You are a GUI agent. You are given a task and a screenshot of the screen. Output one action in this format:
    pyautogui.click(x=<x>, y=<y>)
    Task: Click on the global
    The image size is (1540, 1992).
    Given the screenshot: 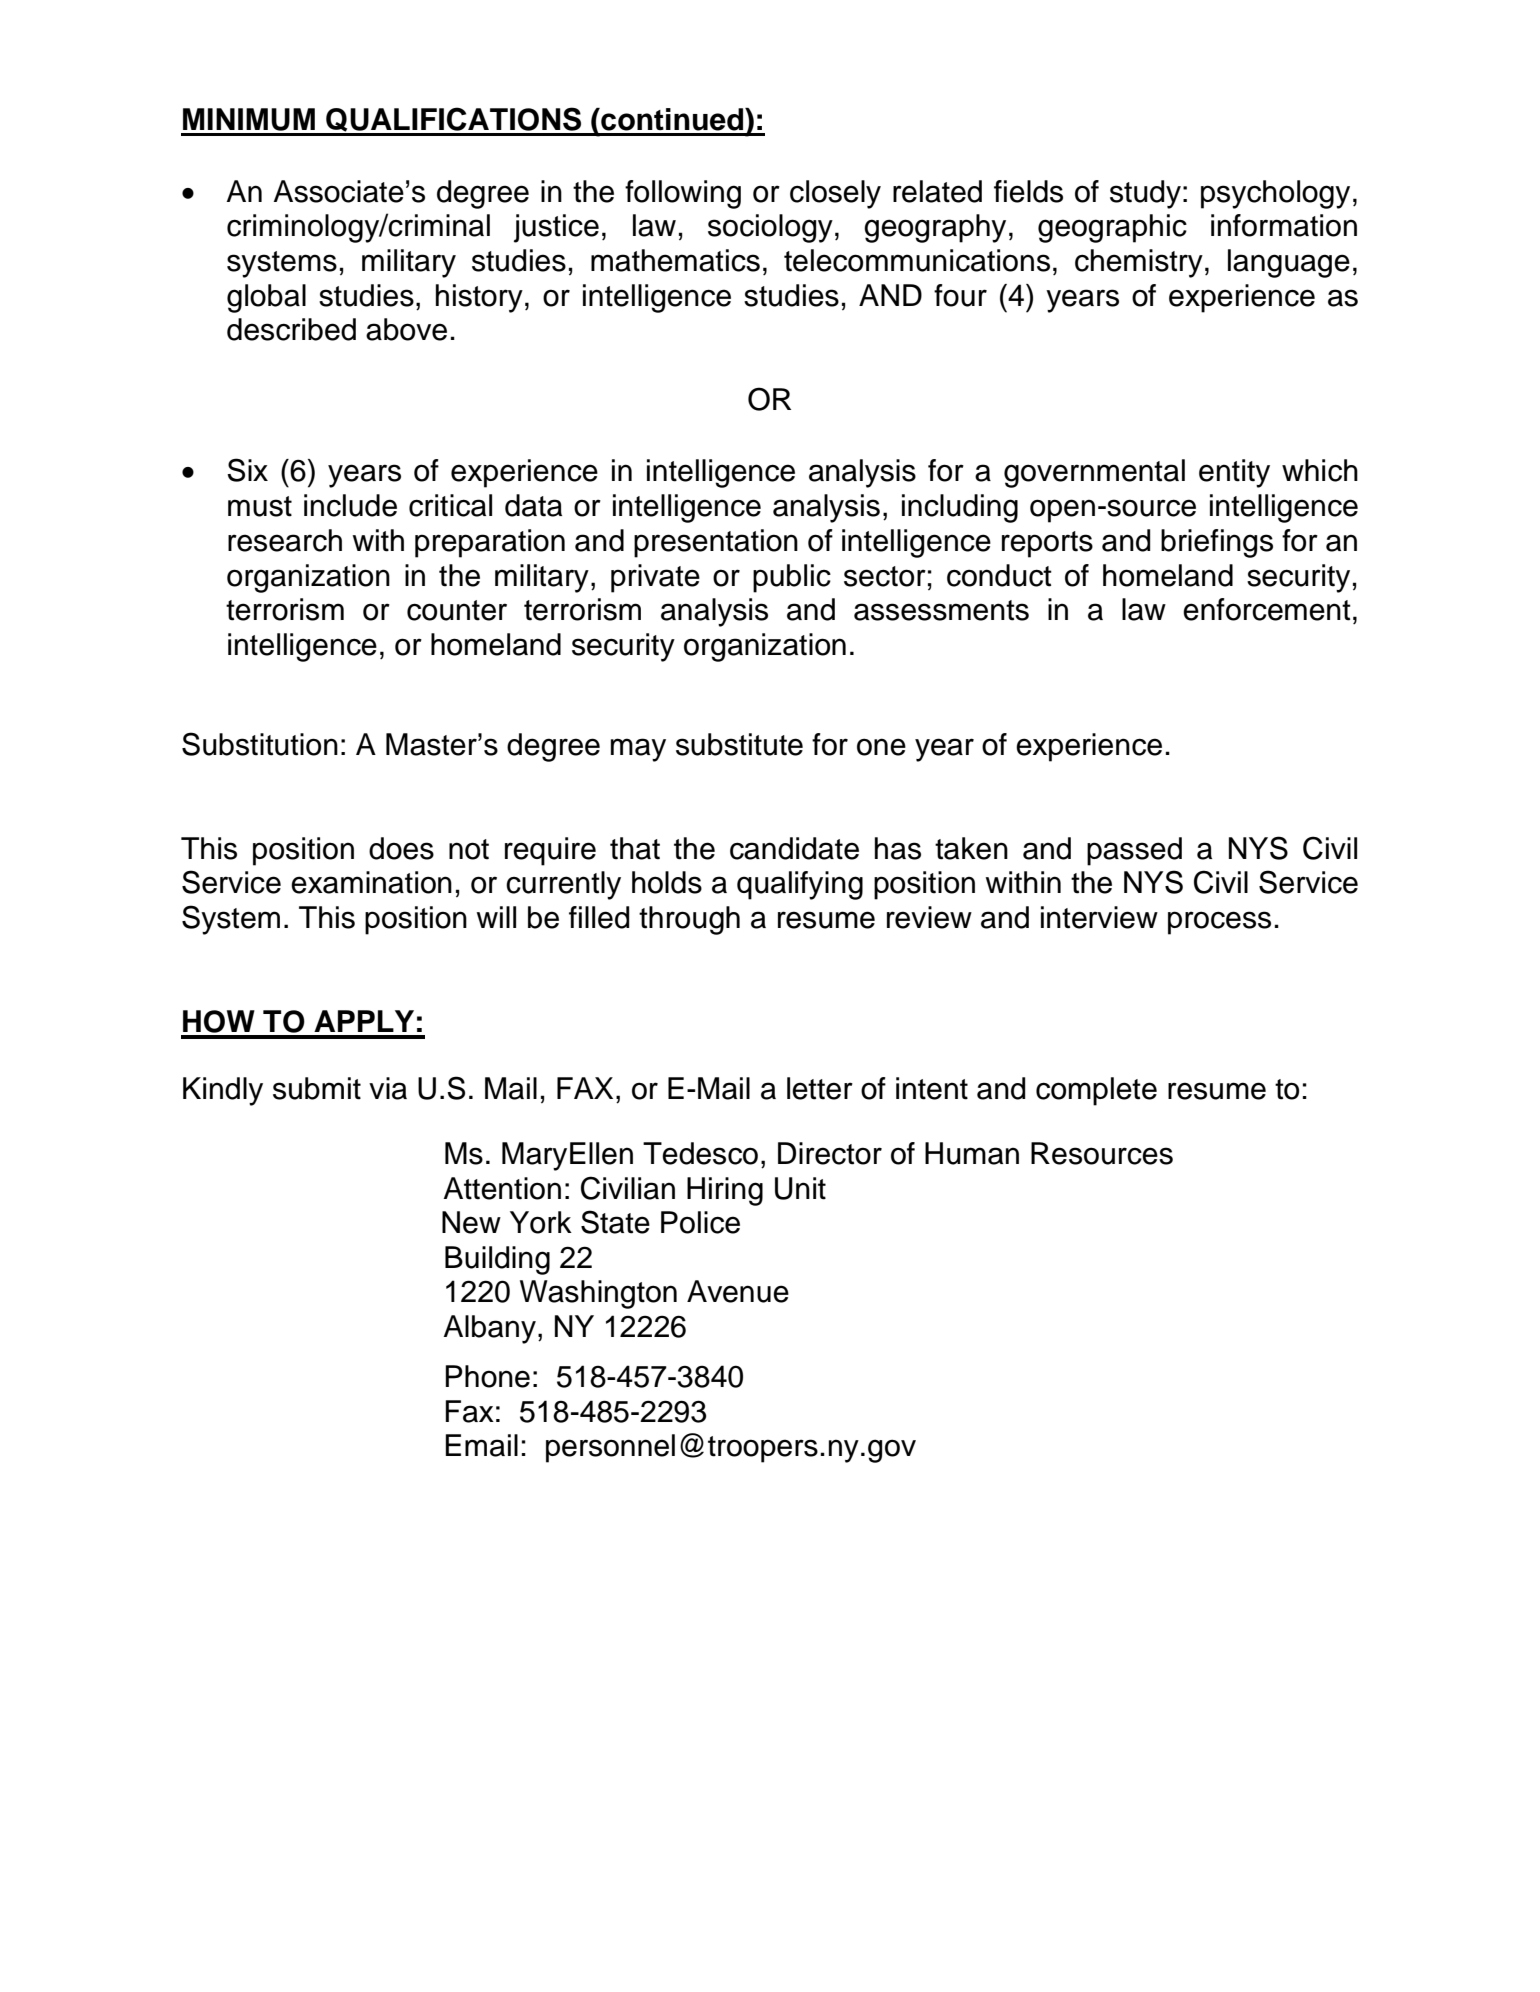 What is the action you would take?
    pyautogui.click(x=266, y=298)
